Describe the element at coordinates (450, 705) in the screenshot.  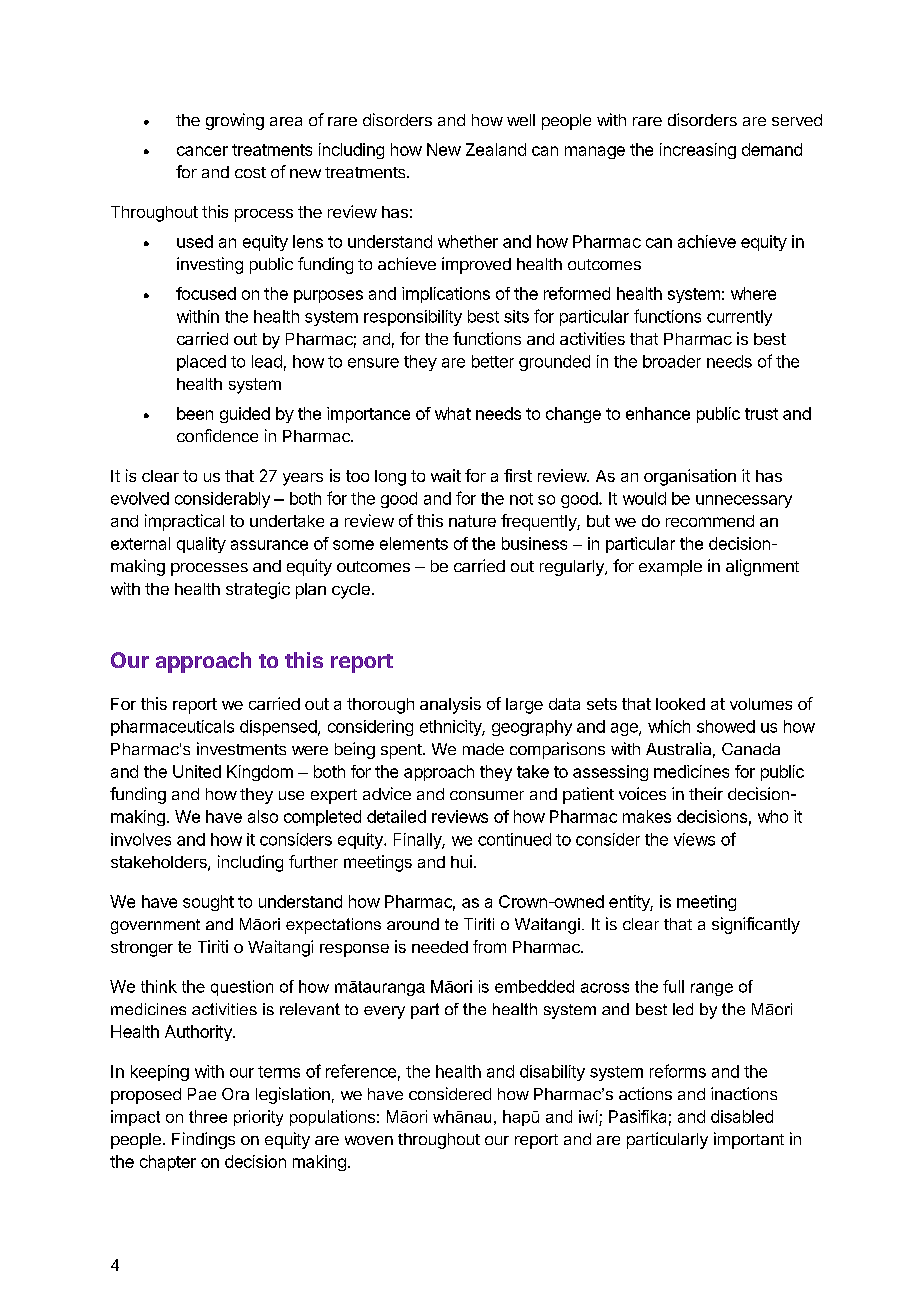
I see `analysis` at that location.
